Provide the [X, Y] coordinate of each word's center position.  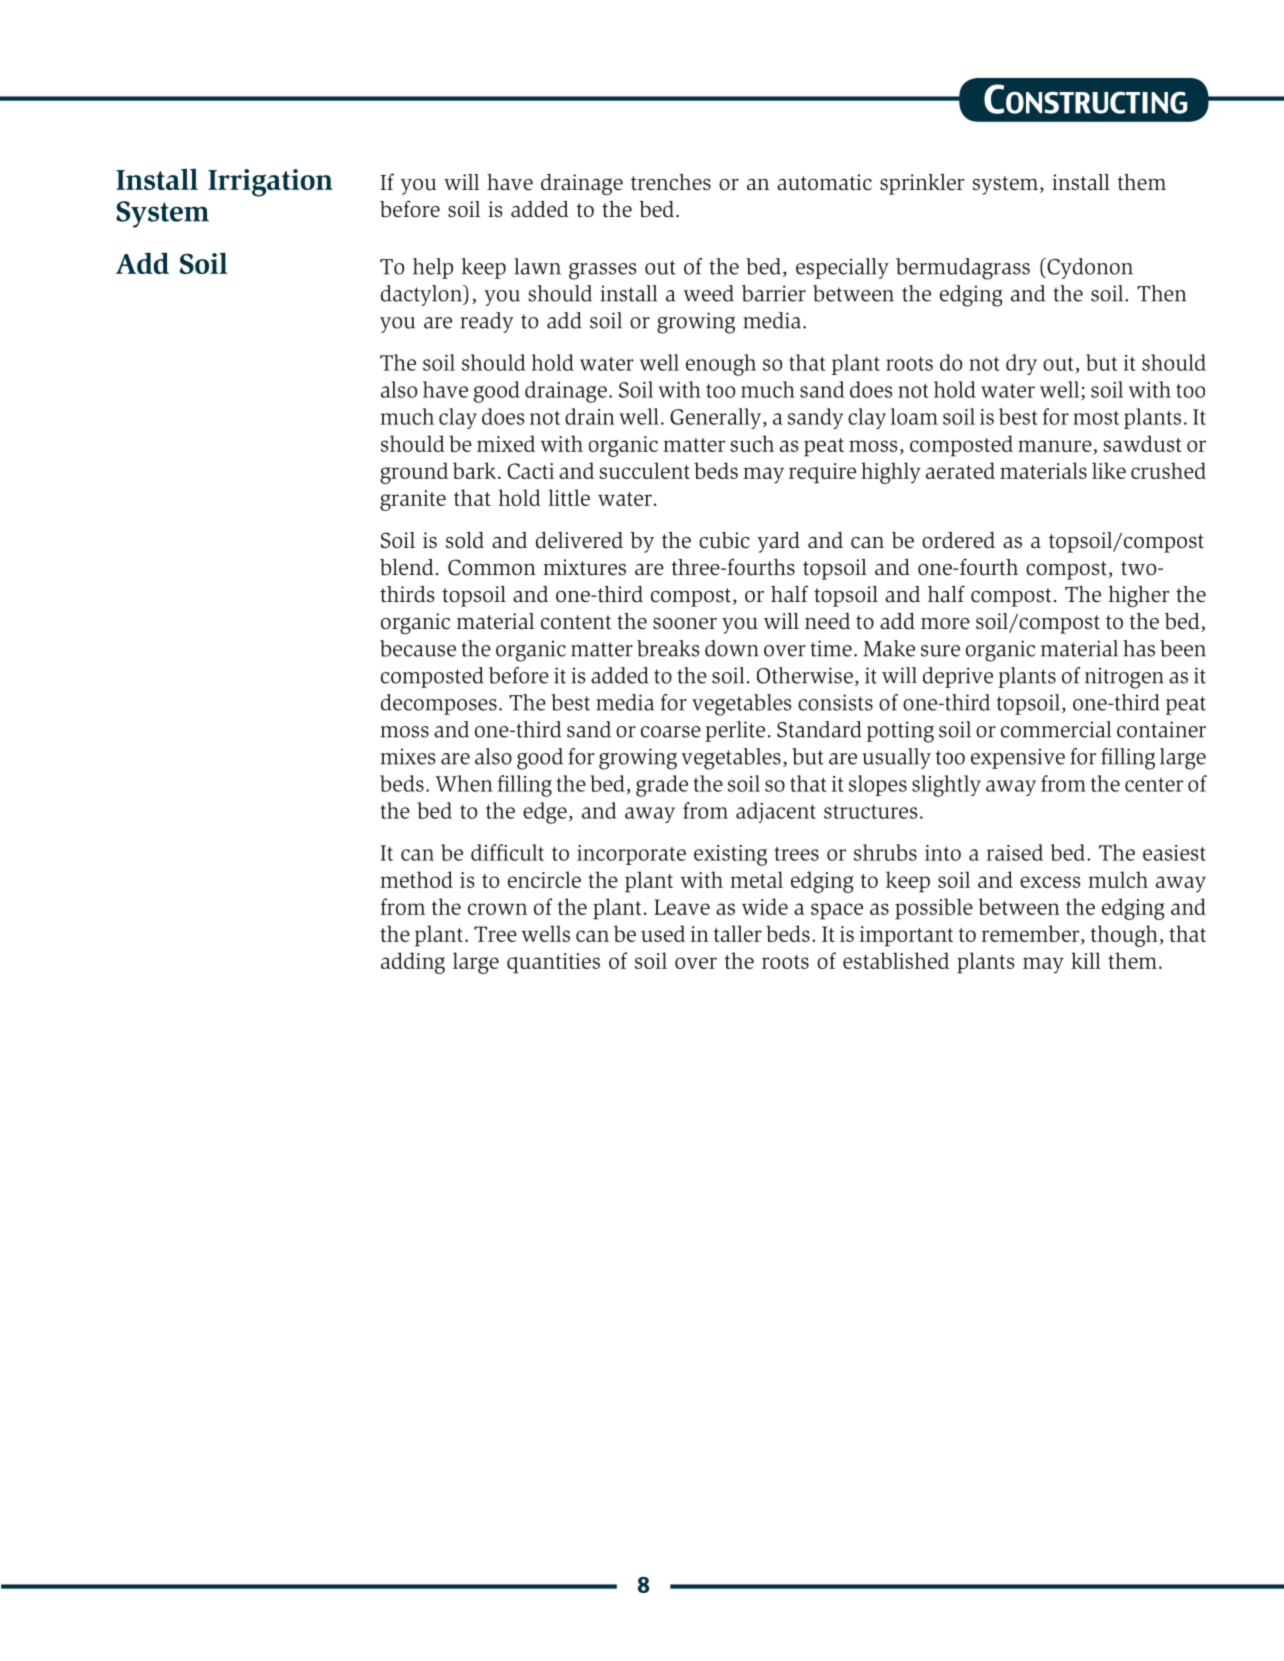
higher [1139, 596]
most [1096, 418]
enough [721, 365]
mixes [408, 756]
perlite [735, 731]
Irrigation [270, 183]
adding [413, 963]
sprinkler [922, 184]
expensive [1018, 758]
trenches [671, 182]
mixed [506, 443]
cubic [724, 540]
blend [407, 567]
